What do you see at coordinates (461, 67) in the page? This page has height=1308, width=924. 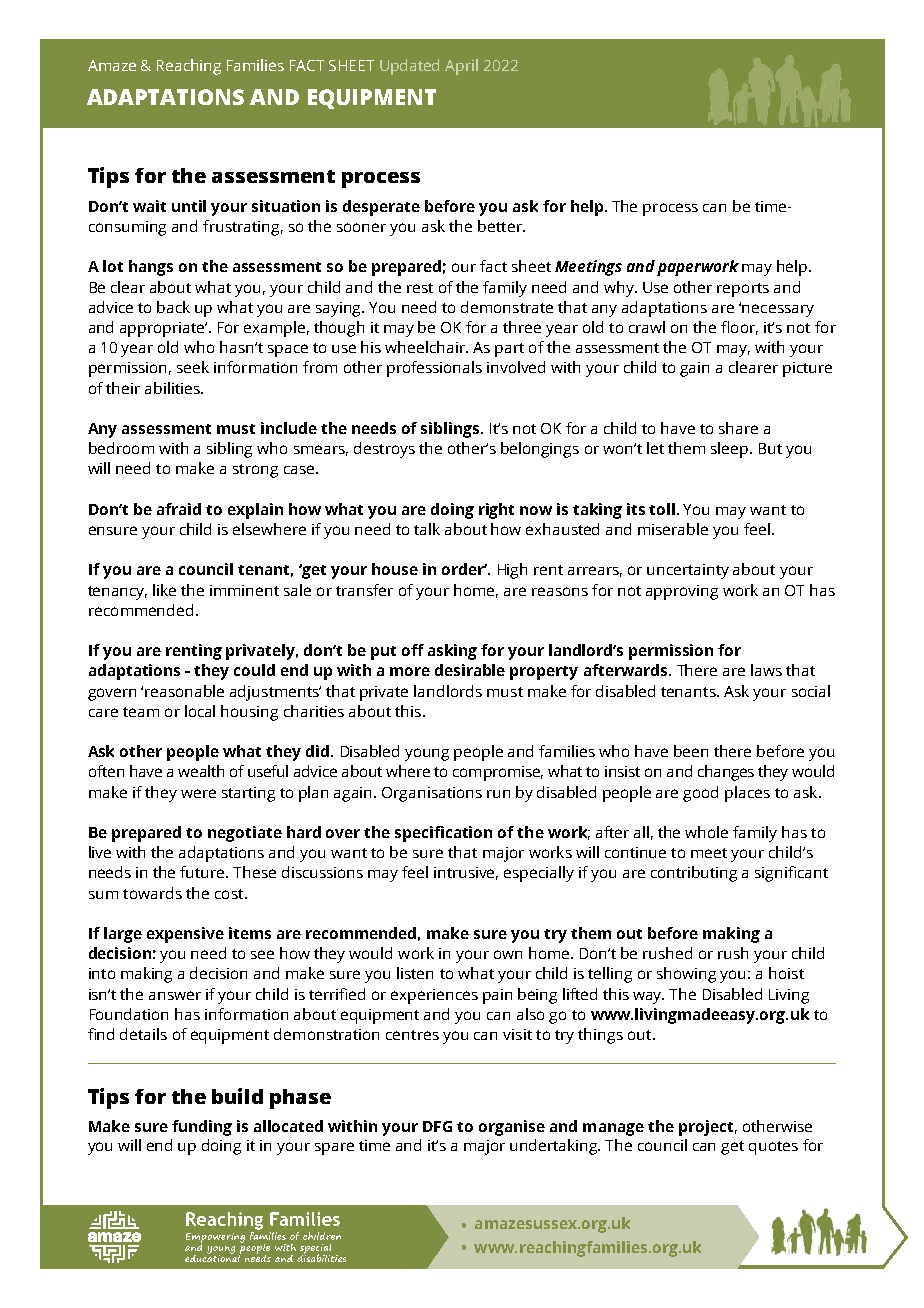 I see `April` at bounding box center [461, 67].
